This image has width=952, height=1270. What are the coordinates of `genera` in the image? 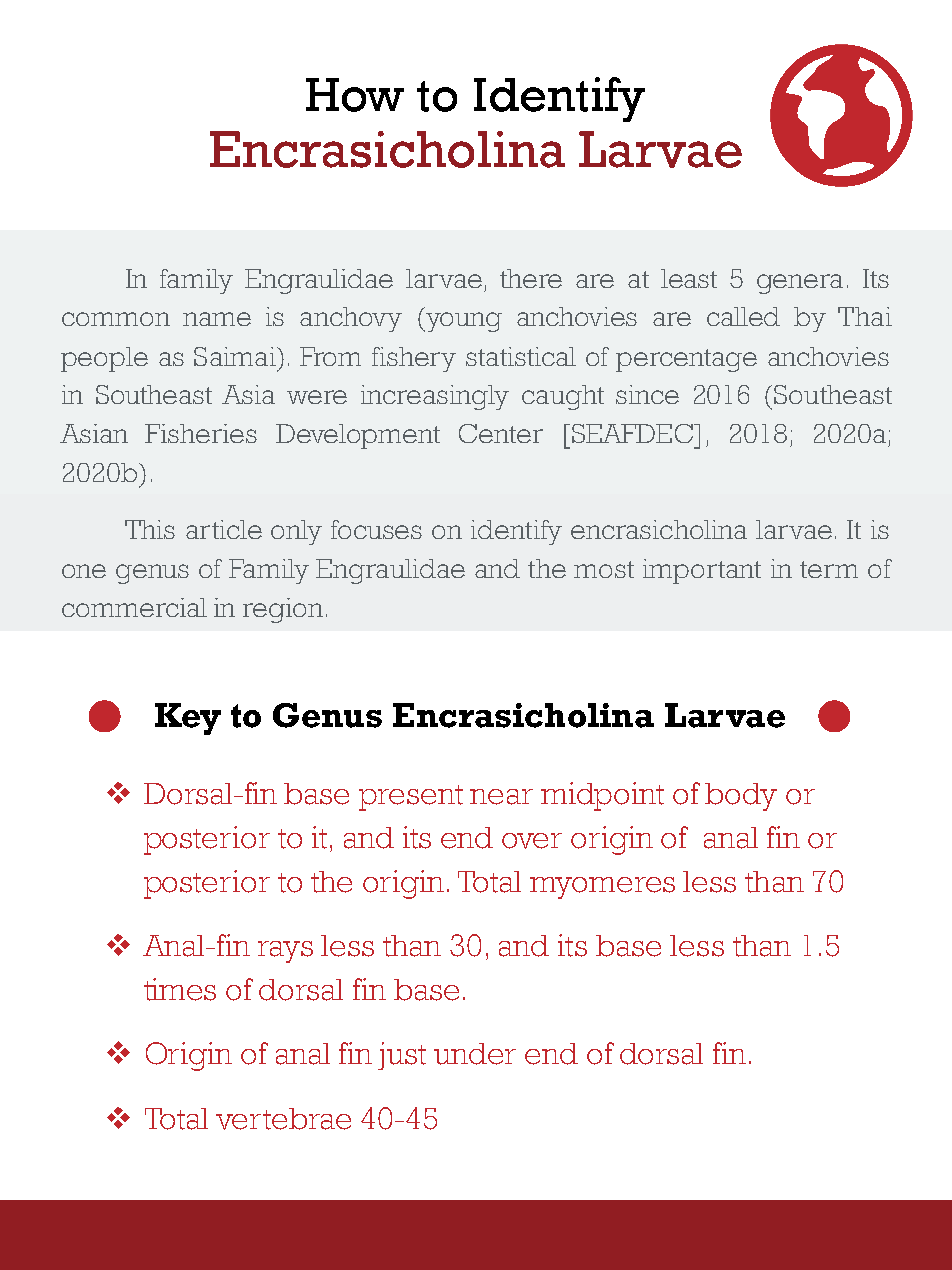 It's located at (800, 284).
